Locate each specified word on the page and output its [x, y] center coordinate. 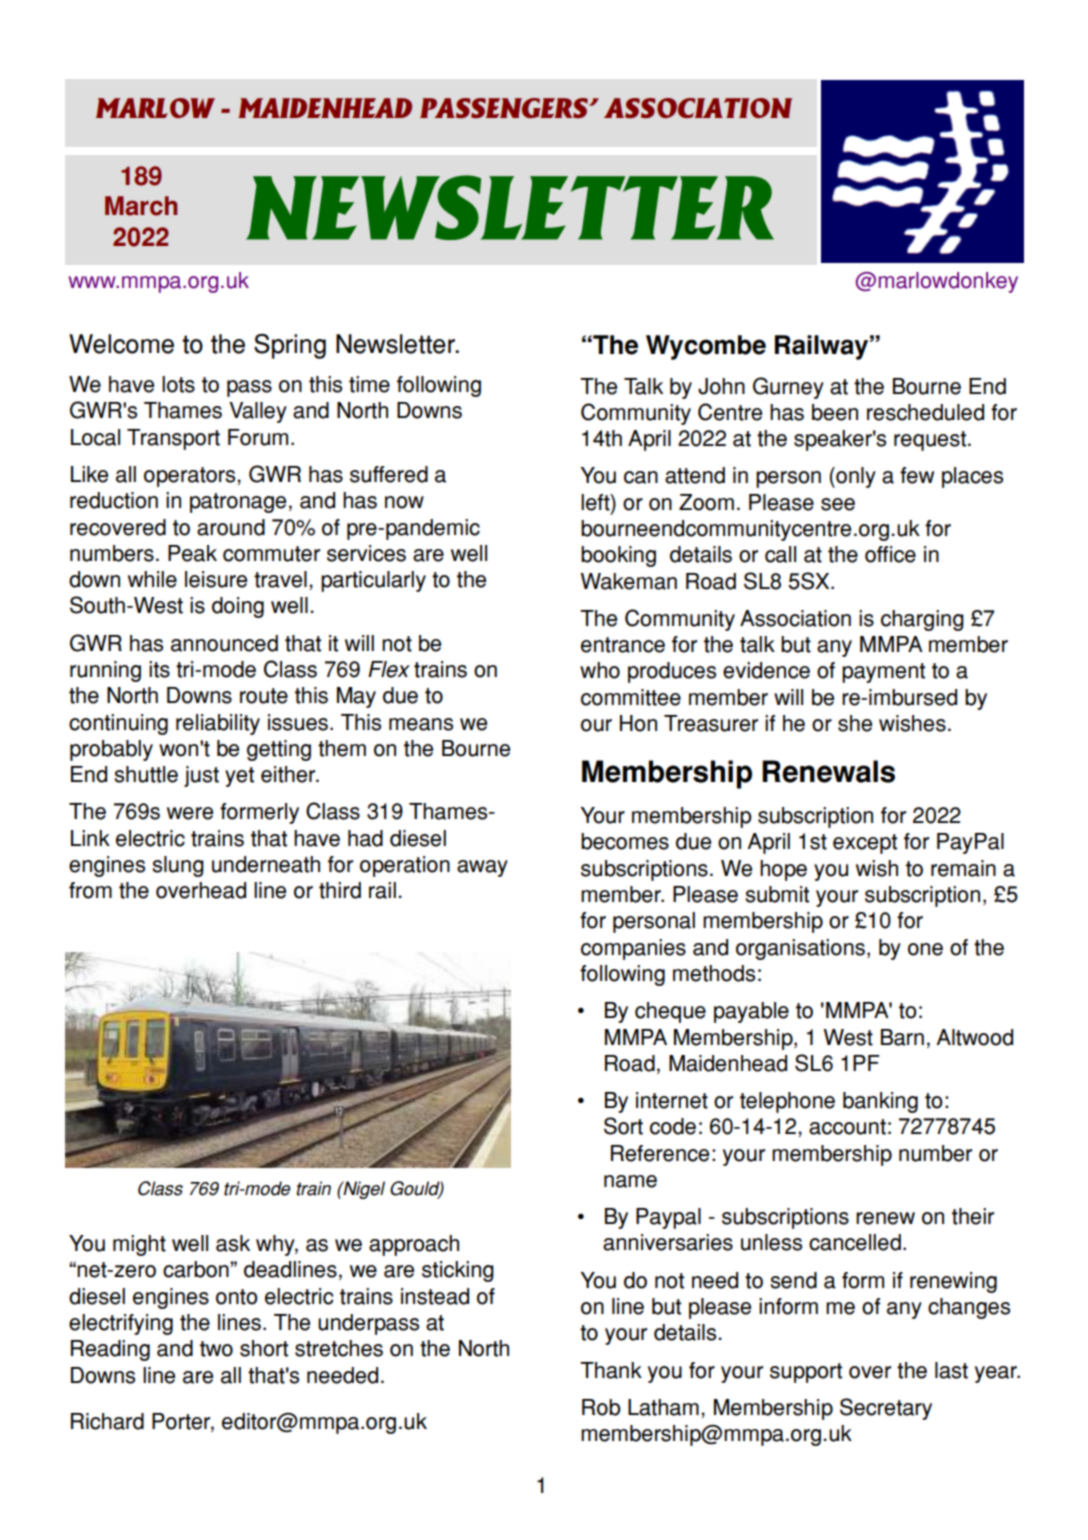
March [141, 206]
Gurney [788, 388]
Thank [611, 1370]
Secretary [886, 1409]
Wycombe [706, 347]
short [264, 1348]
